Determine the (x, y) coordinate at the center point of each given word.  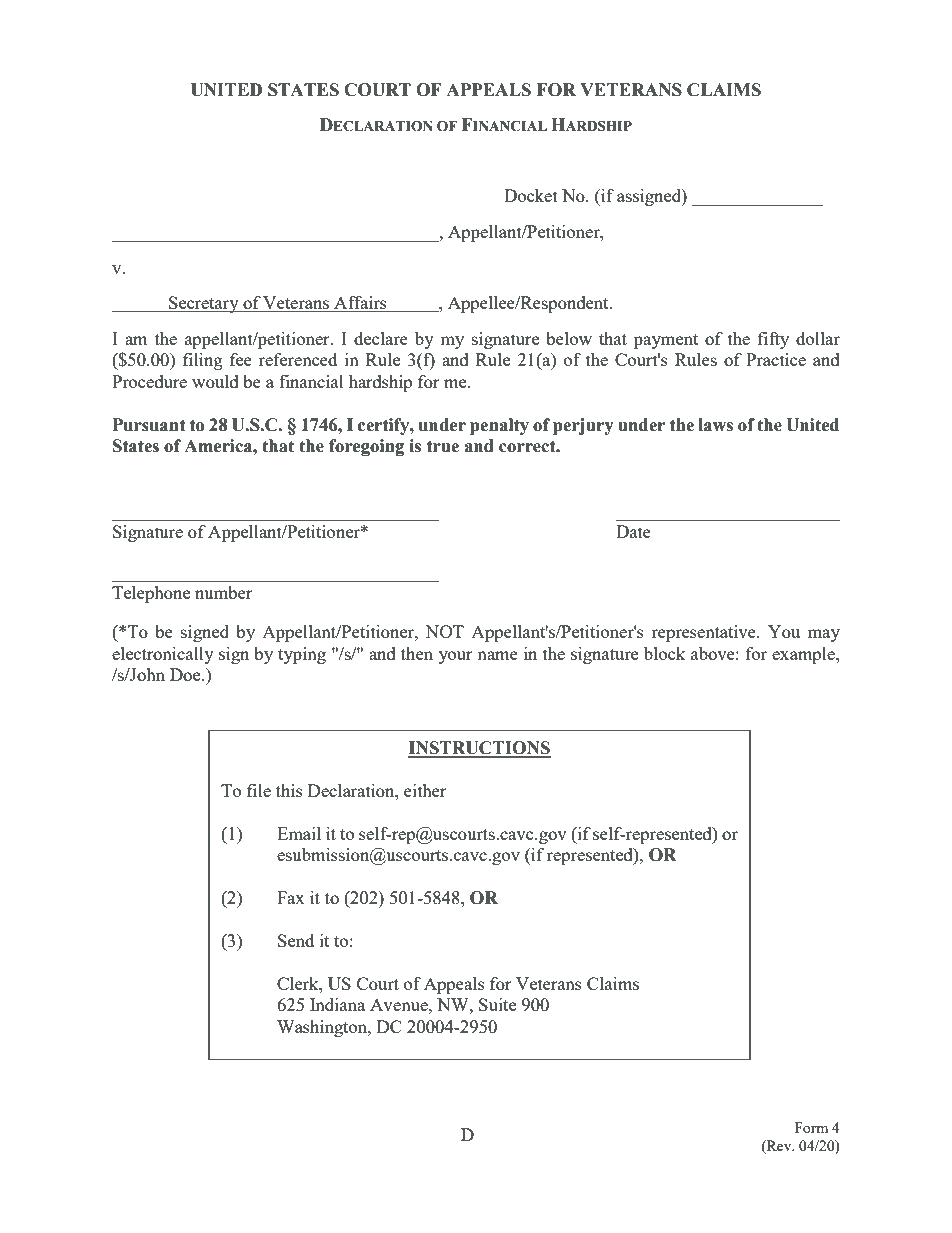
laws (715, 425)
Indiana (337, 1004)
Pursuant (149, 425)
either (425, 790)
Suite (497, 1004)
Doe (186, 674)
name (497, 655)
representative (704, 633)
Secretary (204, 304)
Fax (291, 897)
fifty (773, 340)
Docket (531, 195)
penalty (499, 426)
